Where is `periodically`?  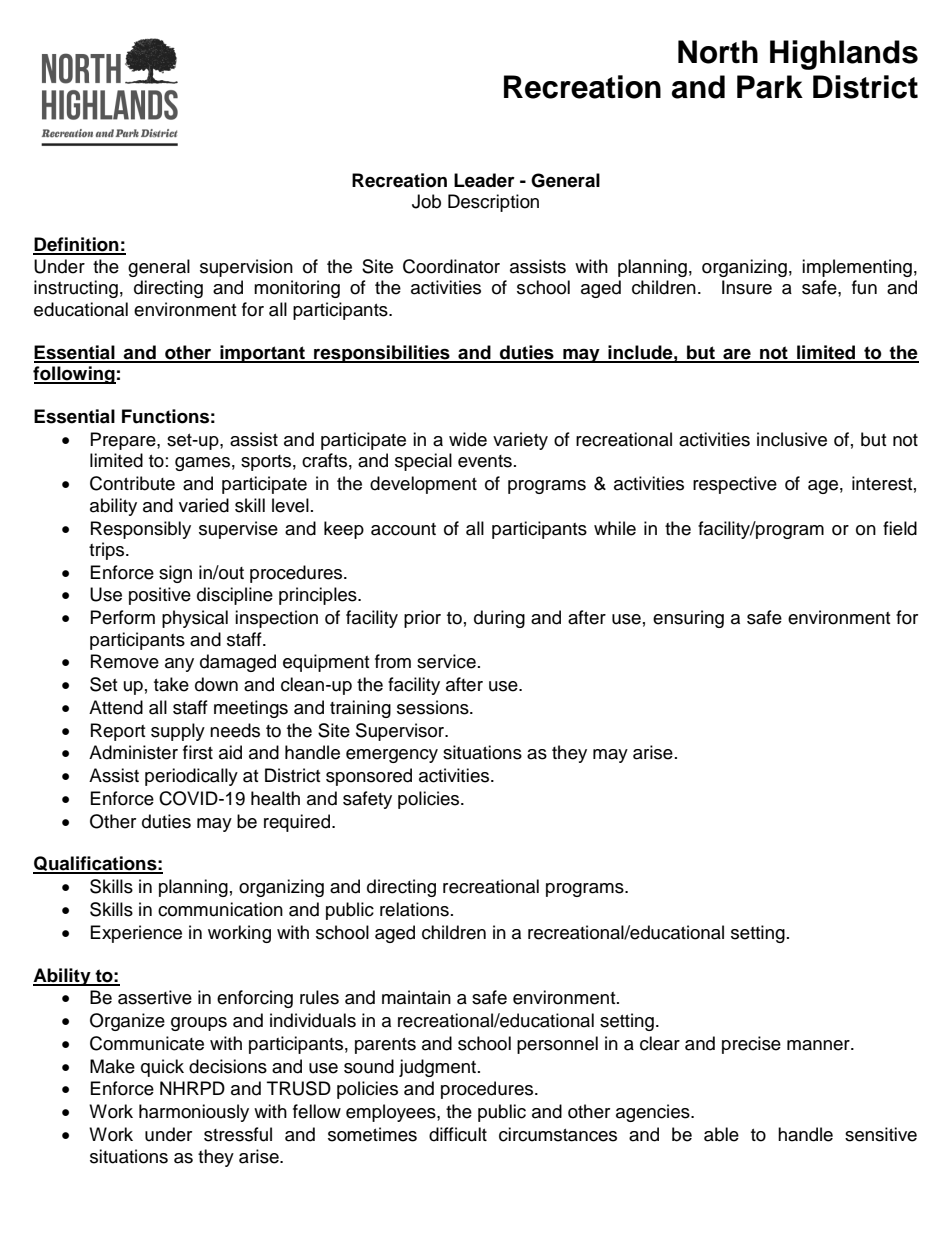 periodically is located at coordinates (191, 777).
